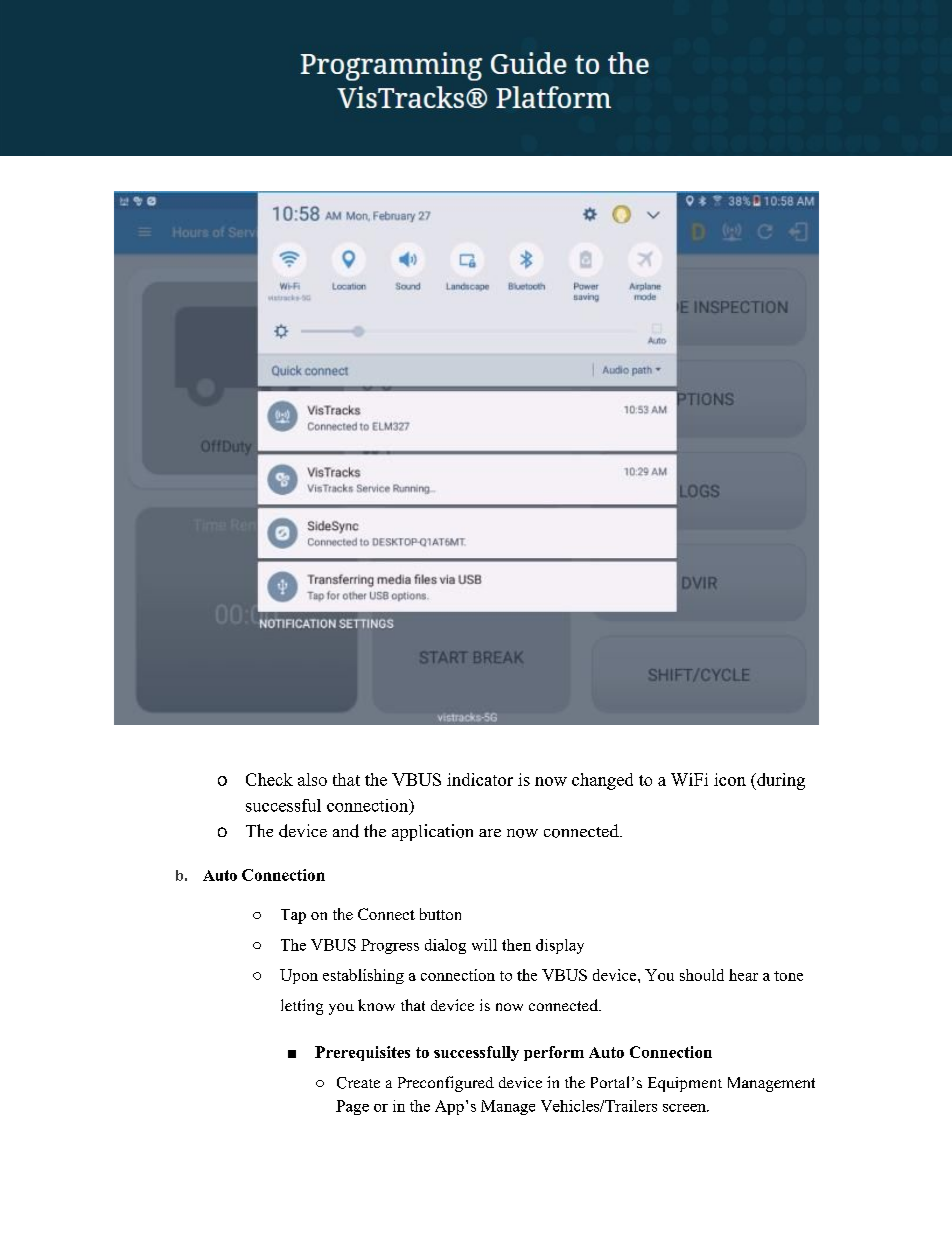  Describe the element at coordinates (390, 946) in the image. I see `Progress` at that location.
